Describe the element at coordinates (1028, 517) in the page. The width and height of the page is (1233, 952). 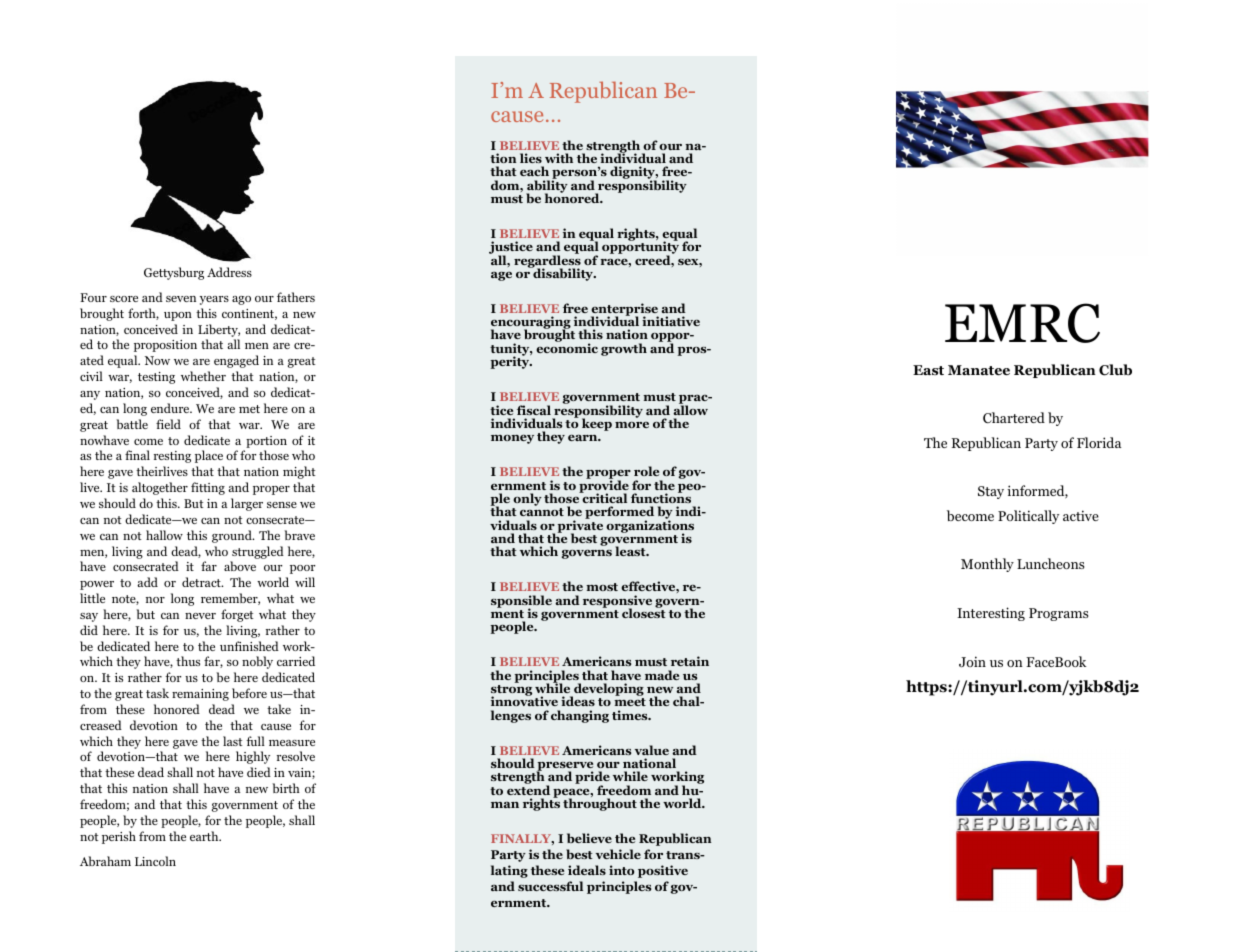
I see `Politically` at that location.
